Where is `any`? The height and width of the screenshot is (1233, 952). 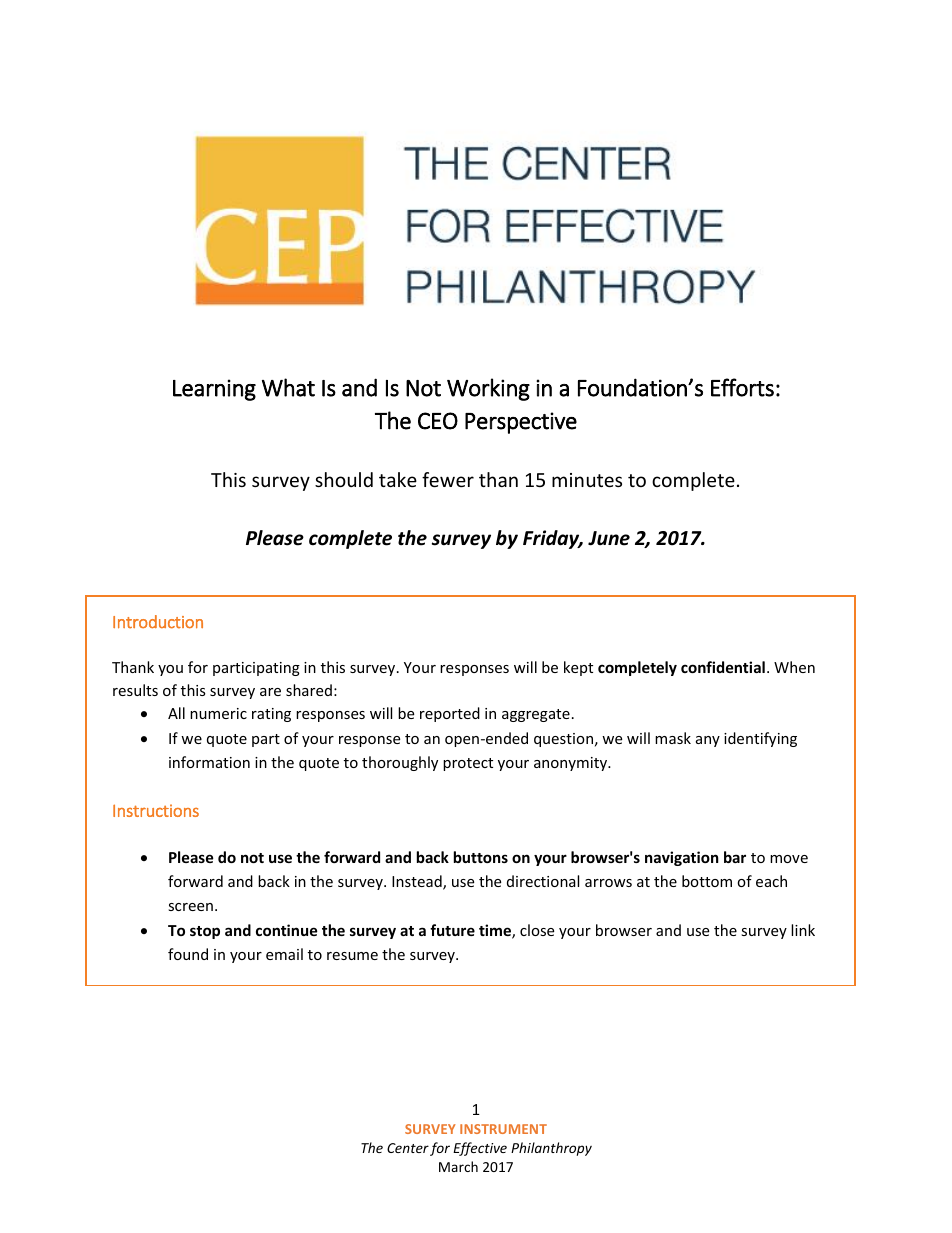 any is located at coordinates (708, 741).
